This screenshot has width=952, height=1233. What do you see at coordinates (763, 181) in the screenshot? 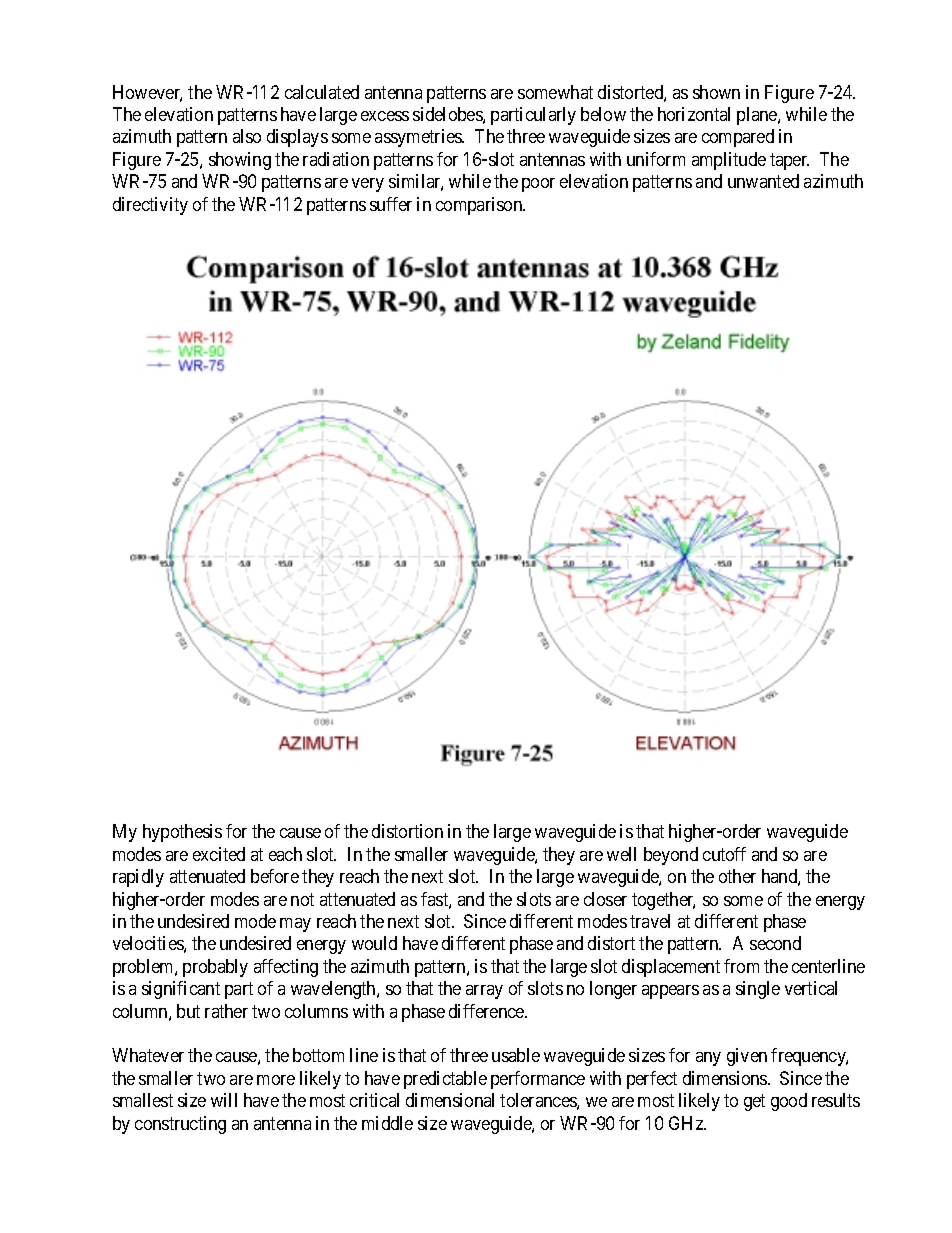
I see `unwanted` at bounding box center [763, 181].
